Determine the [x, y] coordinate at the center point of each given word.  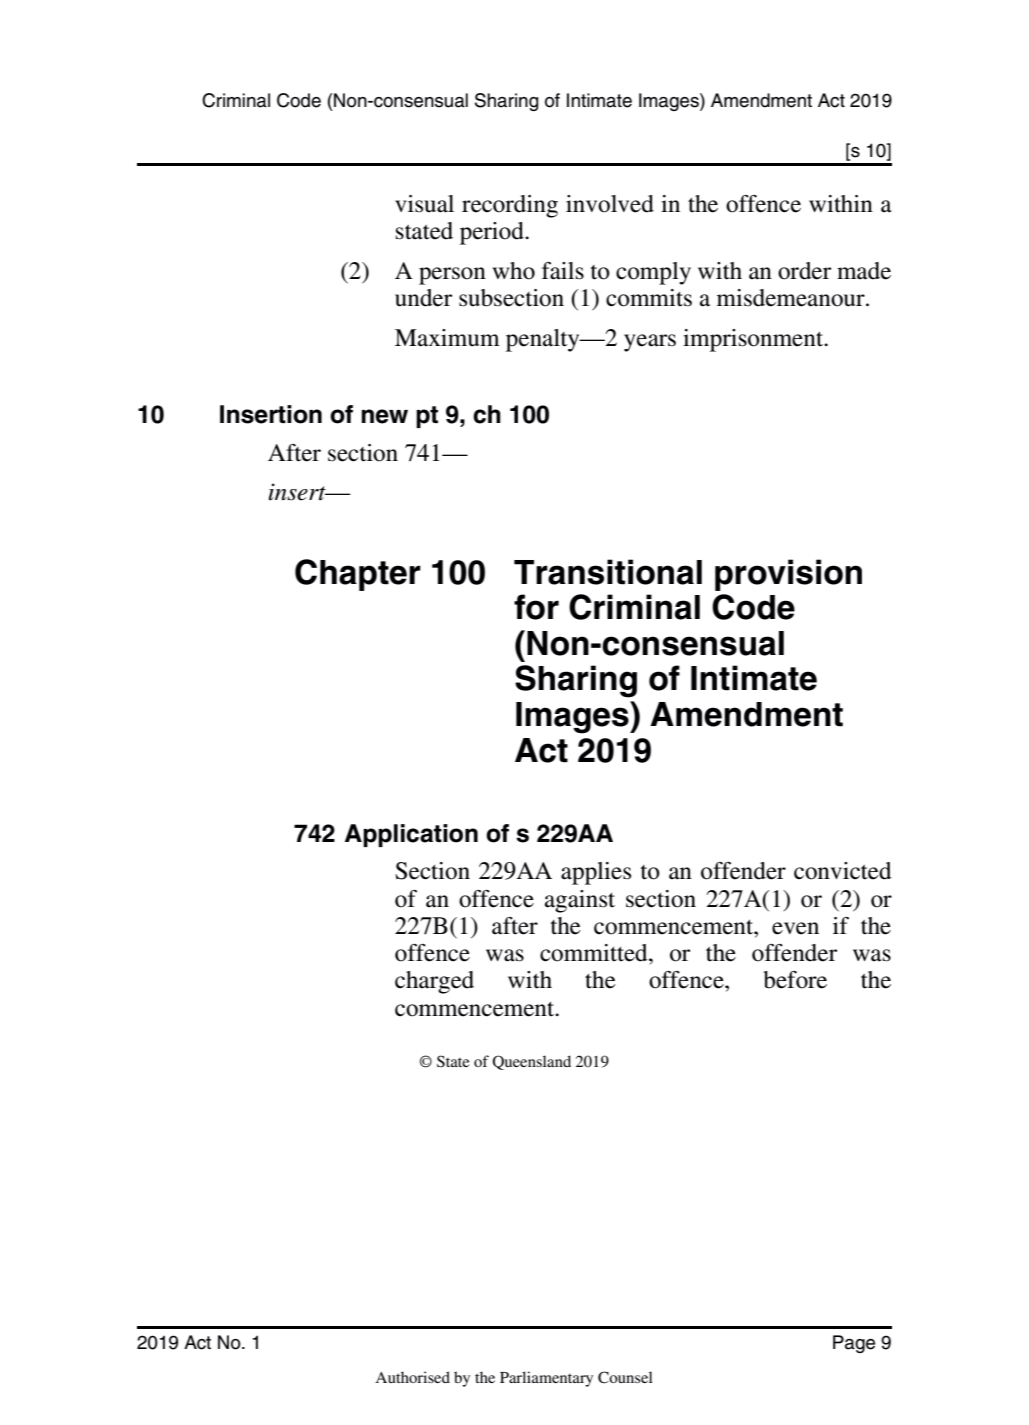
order [804, 271]
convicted [842, 871]
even [795, 928]
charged [434, 982]
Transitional [608, 572]
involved [610, 204]
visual [424, 204]
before [795, 980]
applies [596, 873]
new [384, 416]
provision [788, 575]
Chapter [358, 575]
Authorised [412, 1377]
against [580, 901]
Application [411, 835]
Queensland [531, 1062]
